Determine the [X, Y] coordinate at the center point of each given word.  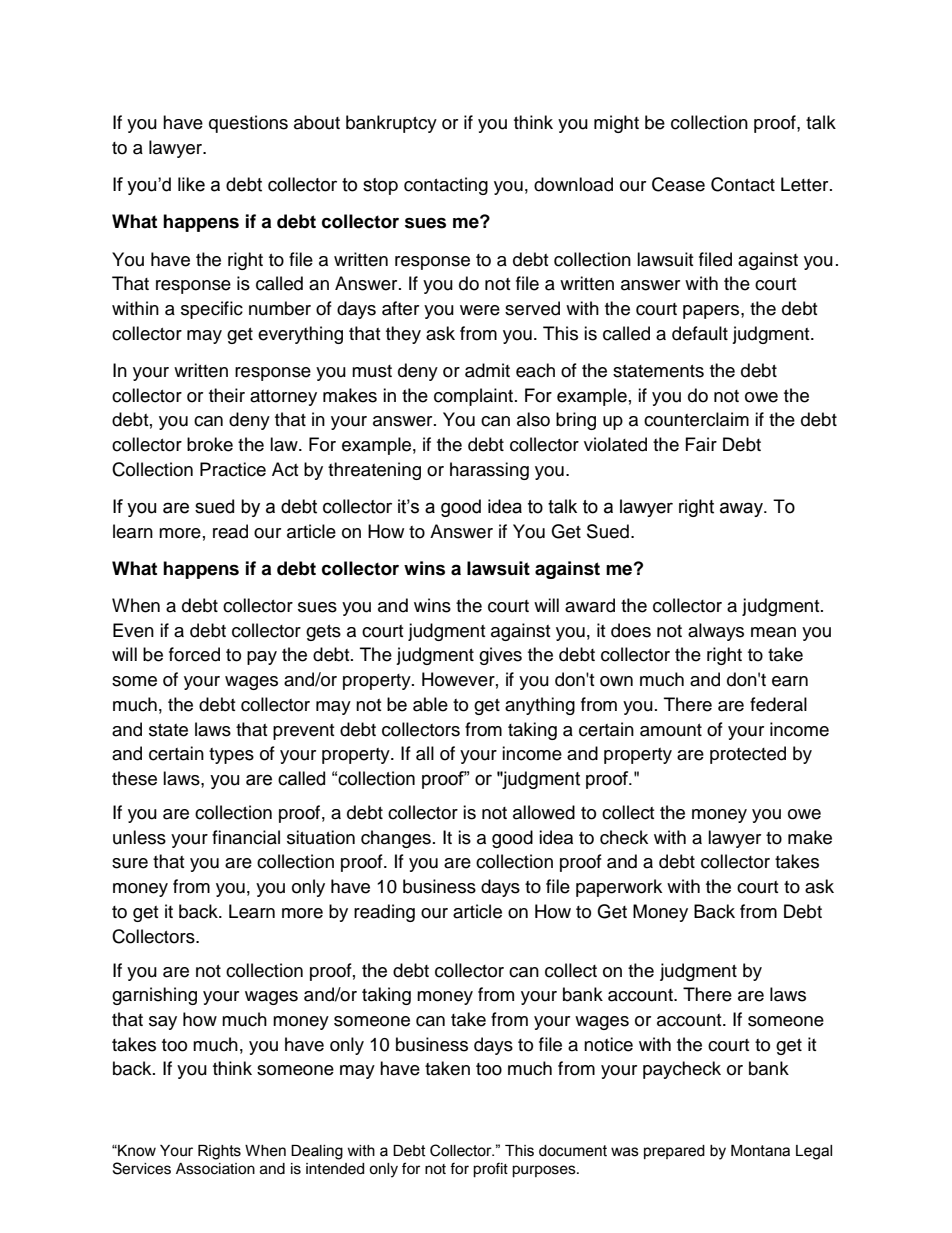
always [716, 632]
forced [194, 654]
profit [490, 1170]
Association [215, 1169]
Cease [678, 184]
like [191, 184]
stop [380, 186]
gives [500, 656]
